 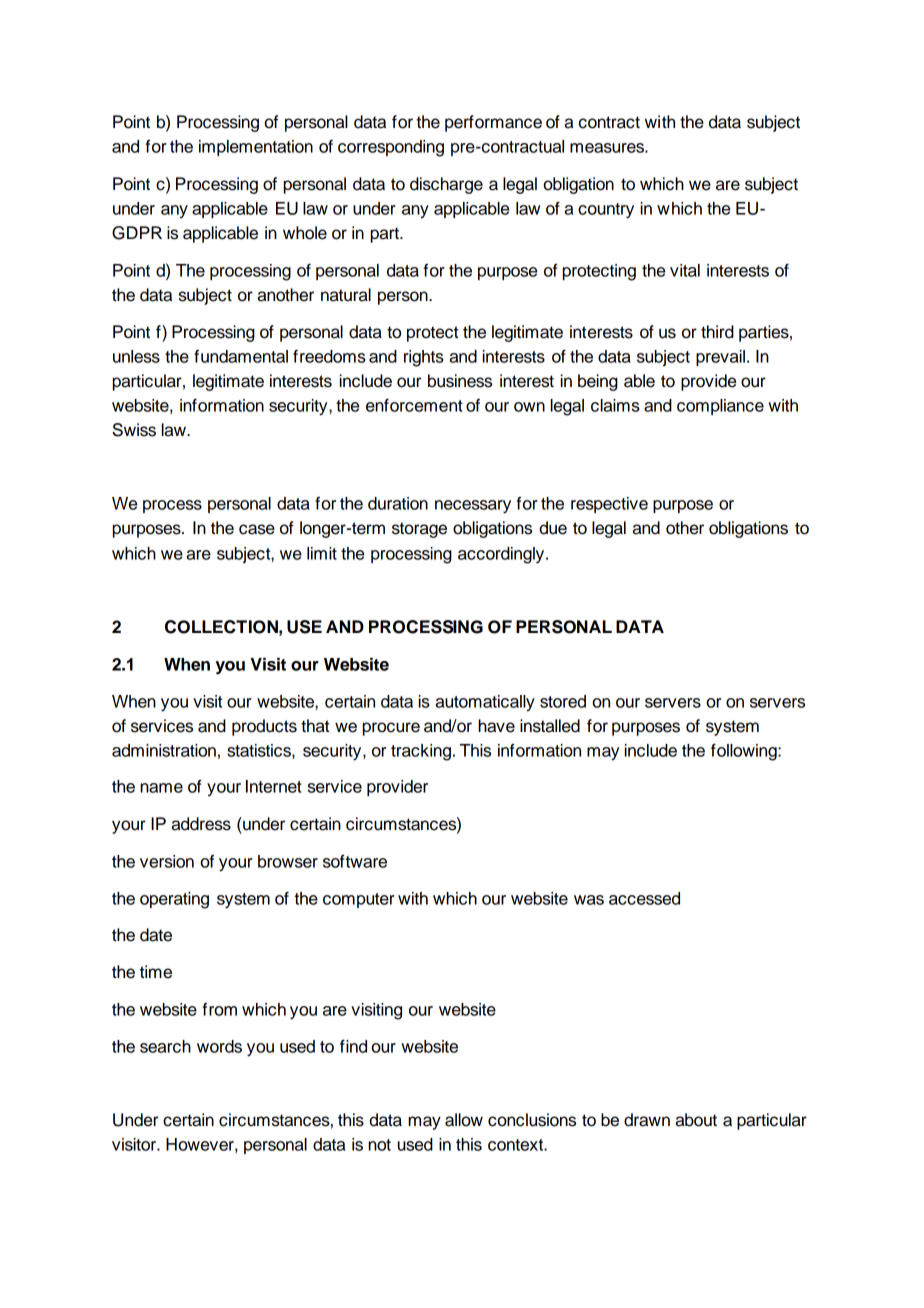 What do you see at coordinates (201, 824) in the screenshot?
I see `address` at bounding box center [201, 824].
